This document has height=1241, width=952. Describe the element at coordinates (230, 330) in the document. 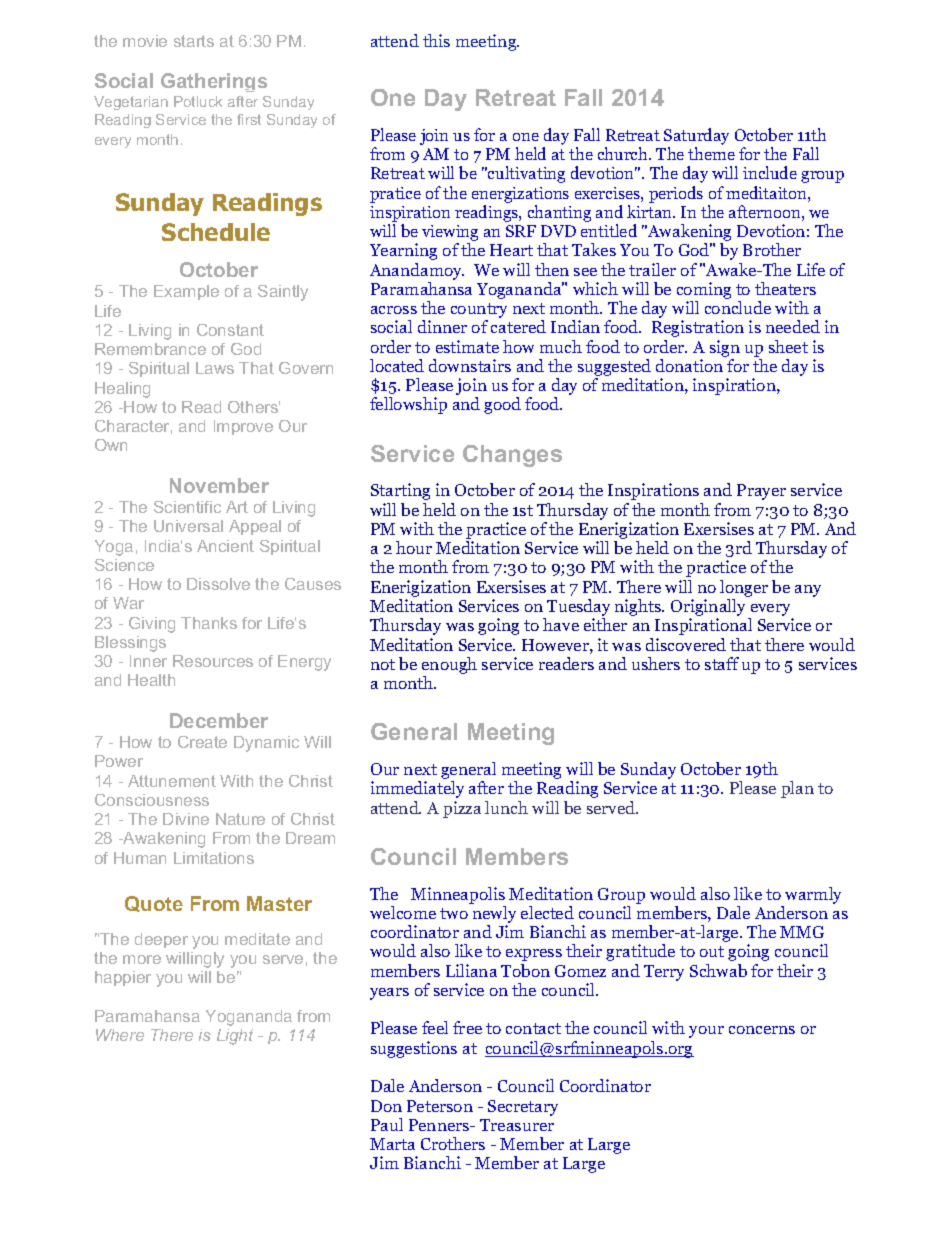

I see `Constant` at that location.
